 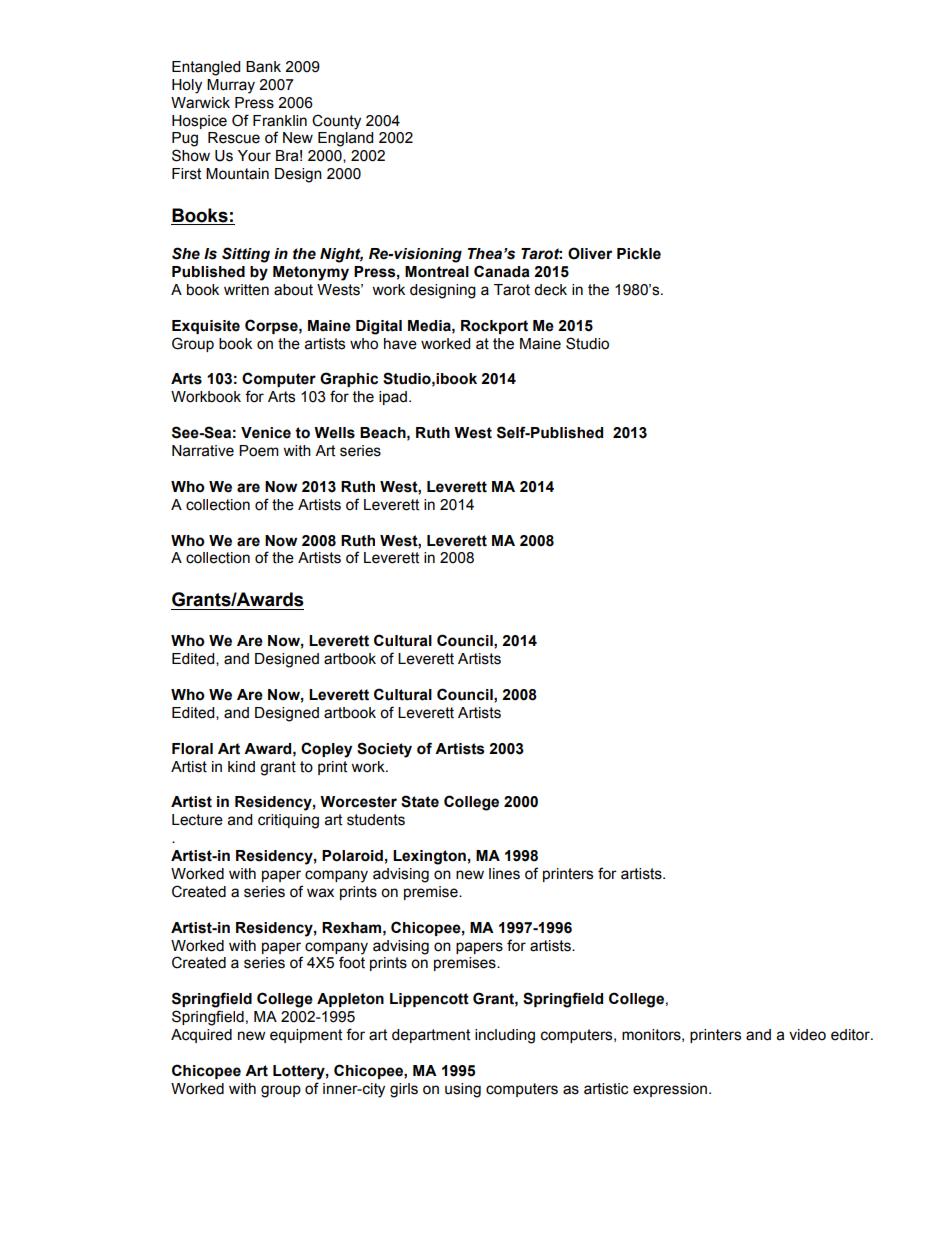 What do you see at coordinates (280, 121) in the screenshot?
I see `Franklin` at bounding box center [280, 121].
